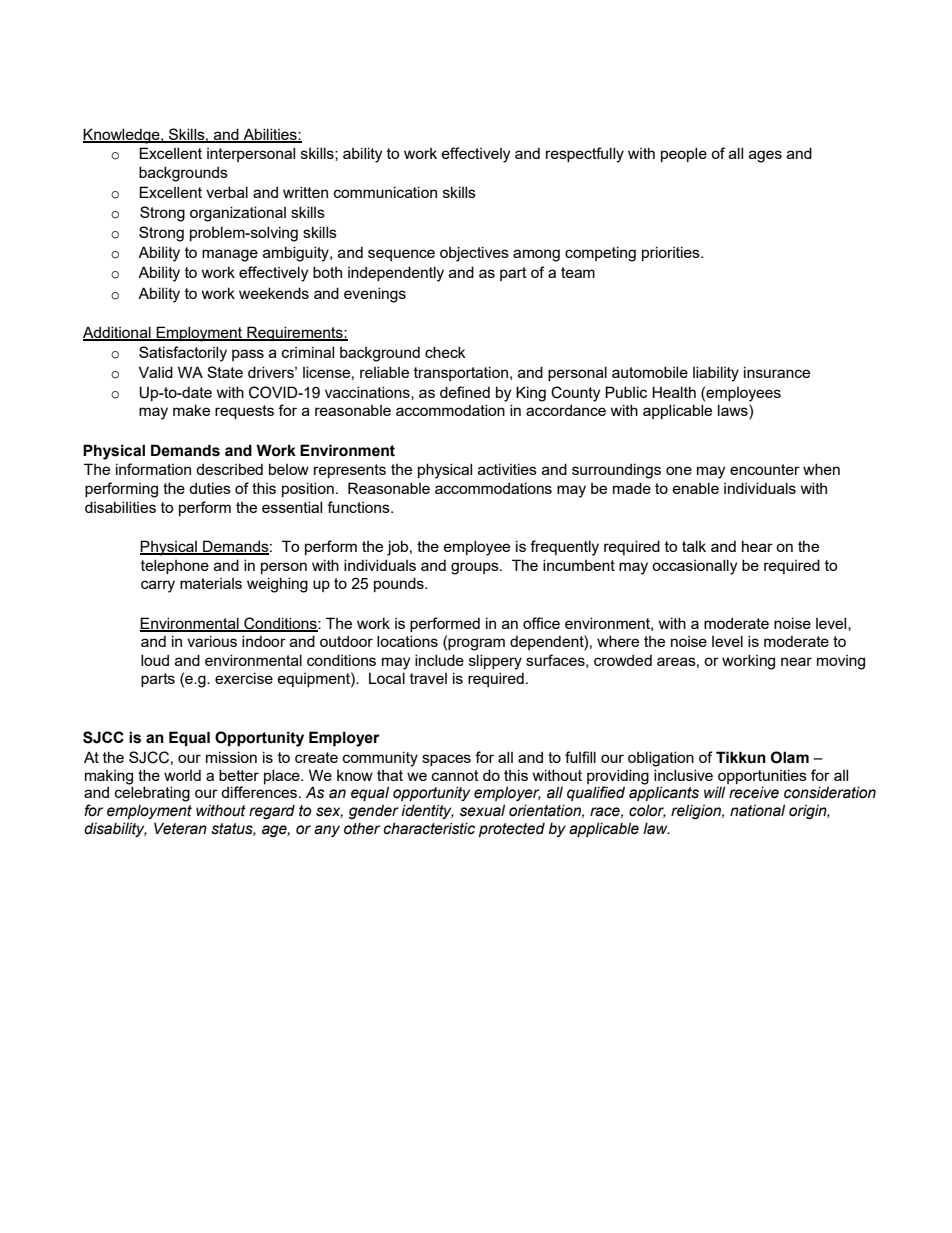 Image resolution: width=952 pixels, height=1233 pixels. I want to click on occasionally, so click(694, 567).
